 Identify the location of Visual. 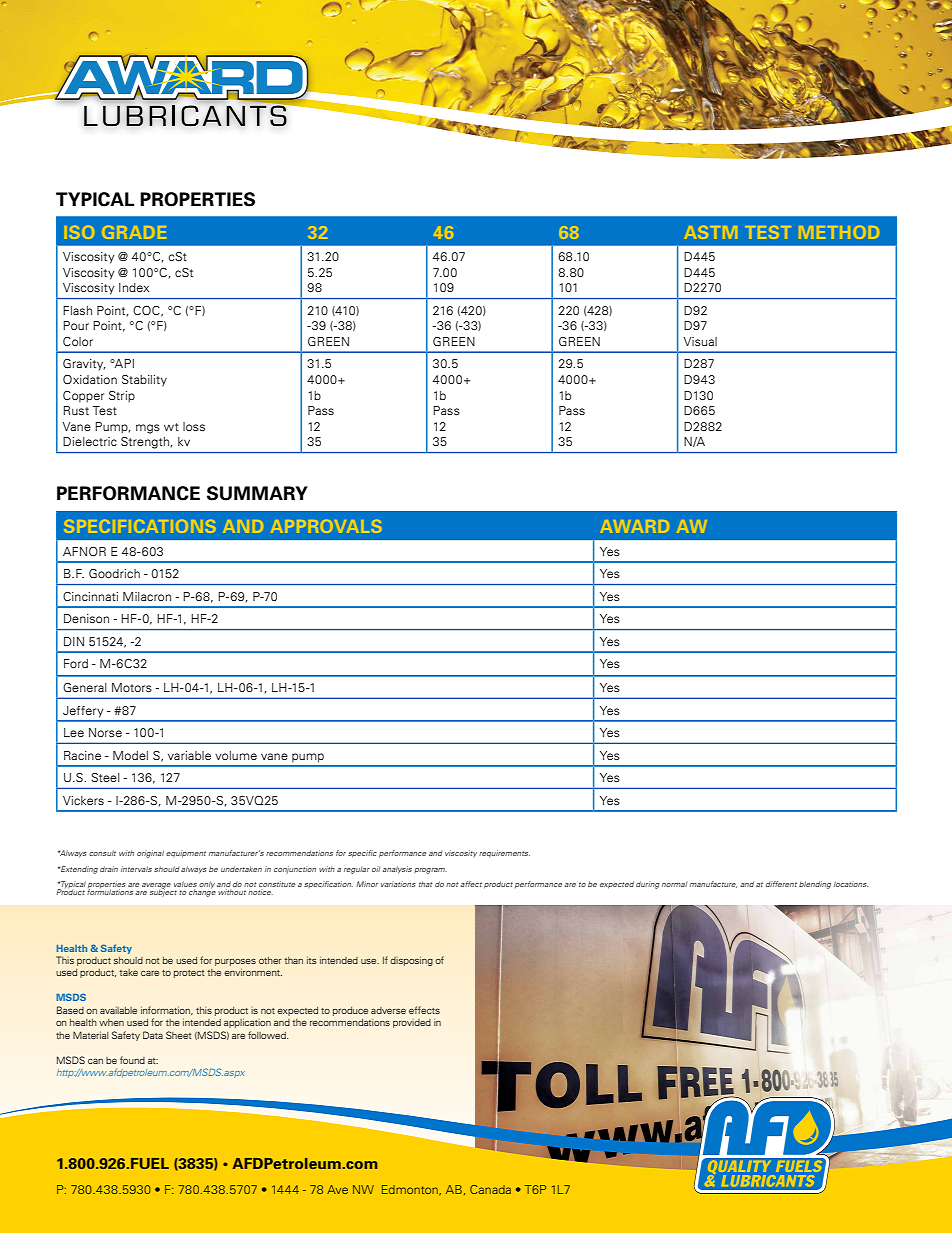
(700, 341).
